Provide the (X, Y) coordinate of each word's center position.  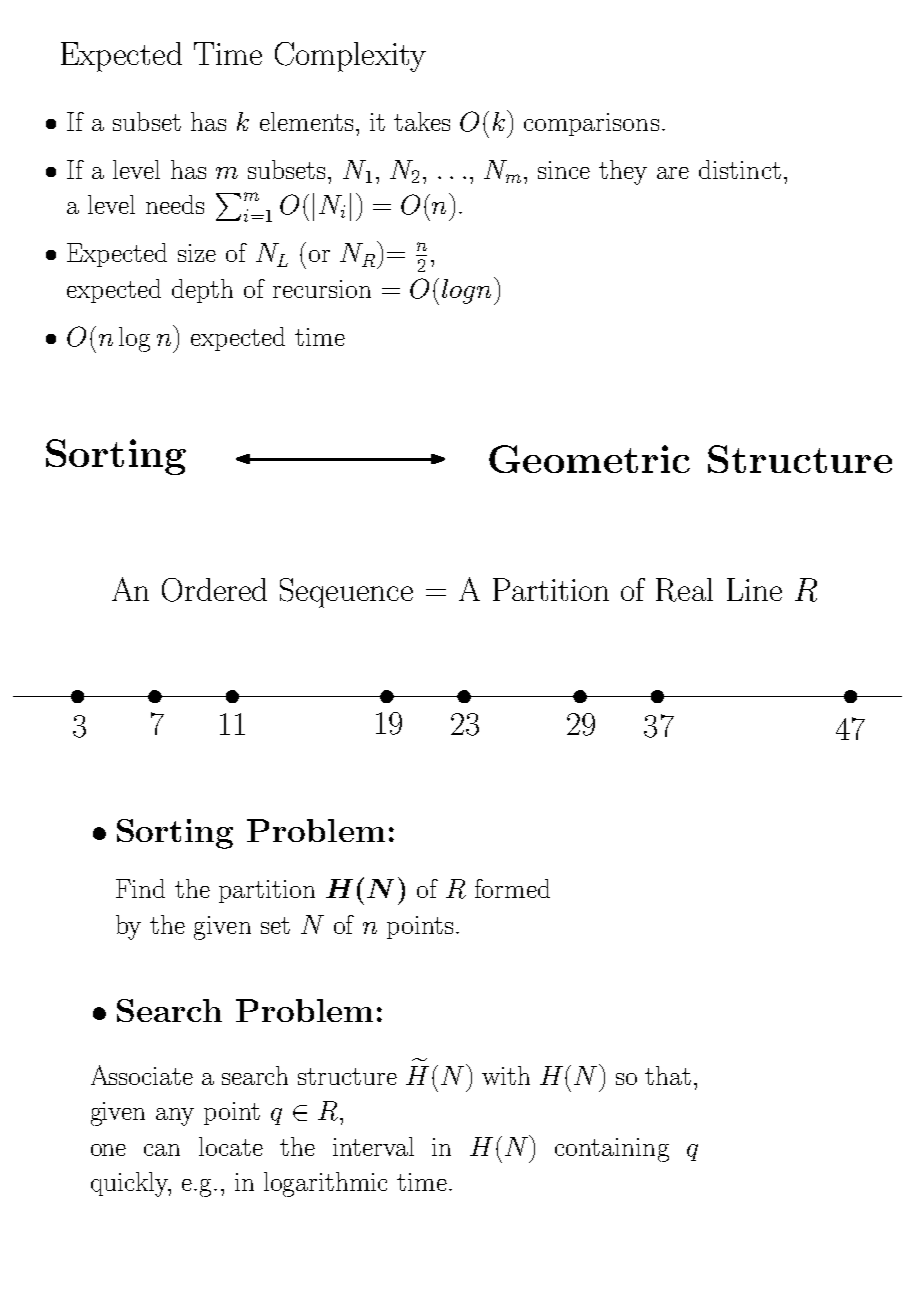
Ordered (214, 590)
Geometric (589, 459)
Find (140, 888)
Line (754, 589)
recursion (322, 289)
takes (422, 121)
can (162, 1150)
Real (684, 590)
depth (202, 291)
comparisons (591, 124)
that (668, 1075)
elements (306, 121)
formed (512, 888)
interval (373, 1146)
